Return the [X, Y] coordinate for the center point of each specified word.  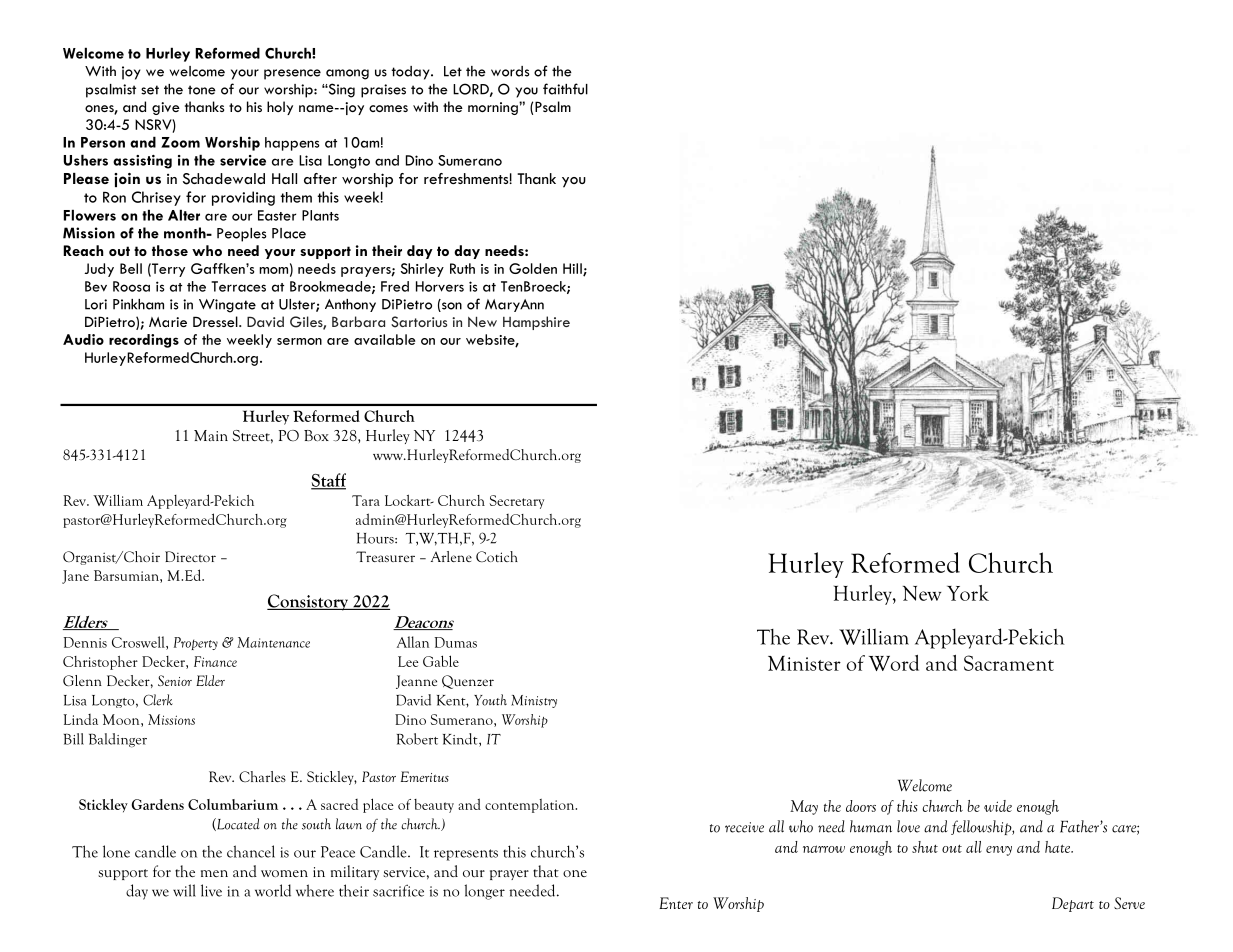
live [211, 890]
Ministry [534, 701]
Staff [328, 481]
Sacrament [1009, 663]
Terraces [238, 286]
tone [202, 90]
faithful [565, 89]
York [968, 593]
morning [494, 108]
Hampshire [536, 323]
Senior [175, 680]
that [546, 871]
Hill [573, 269]
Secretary [516, 502]
